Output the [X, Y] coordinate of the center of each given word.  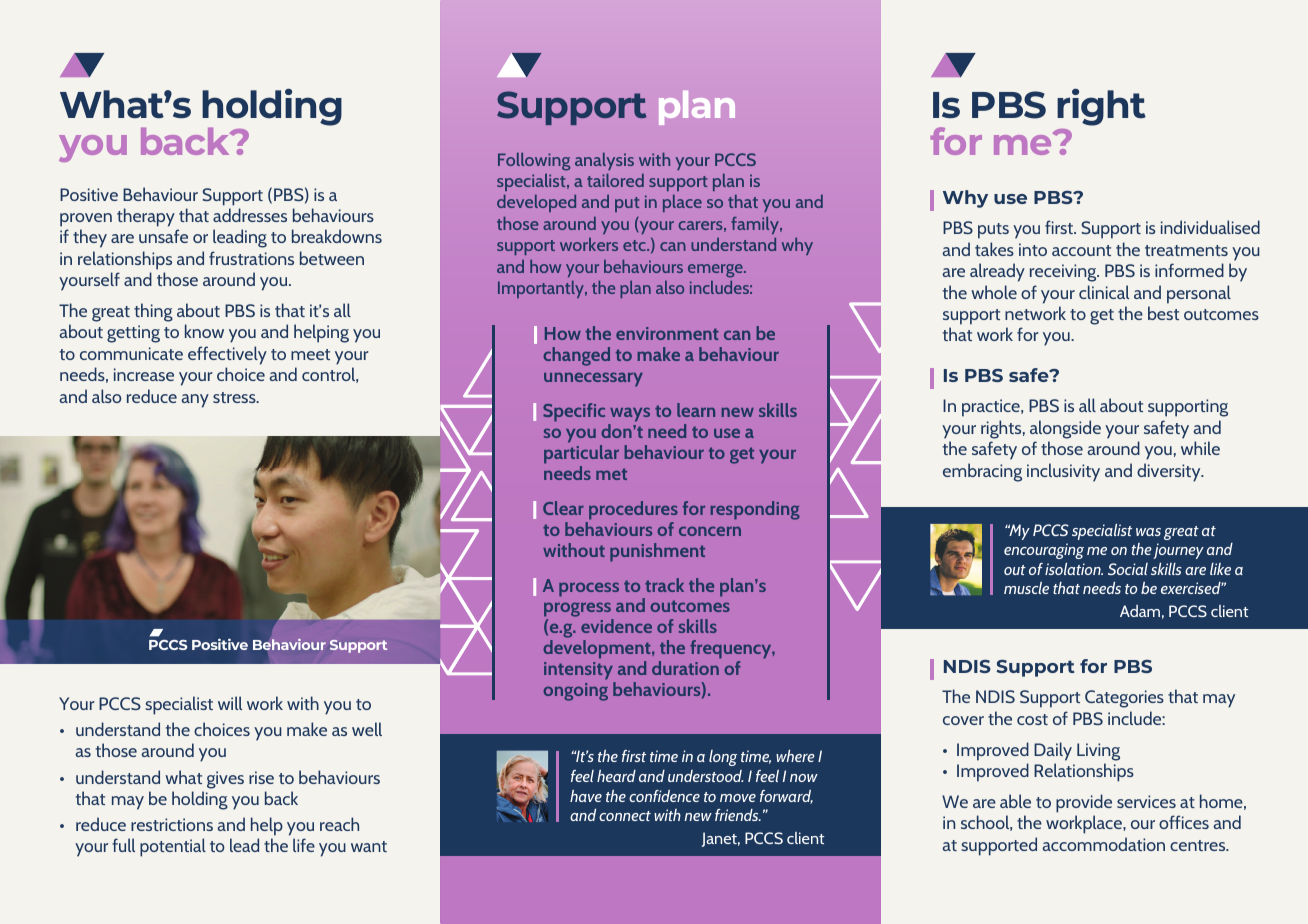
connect [625, 816]
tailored [615, 180]
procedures [633, 510]
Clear [563, 508]
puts [993, 231]
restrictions [172, 824]
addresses [250, 215]
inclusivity [1063, 472]
